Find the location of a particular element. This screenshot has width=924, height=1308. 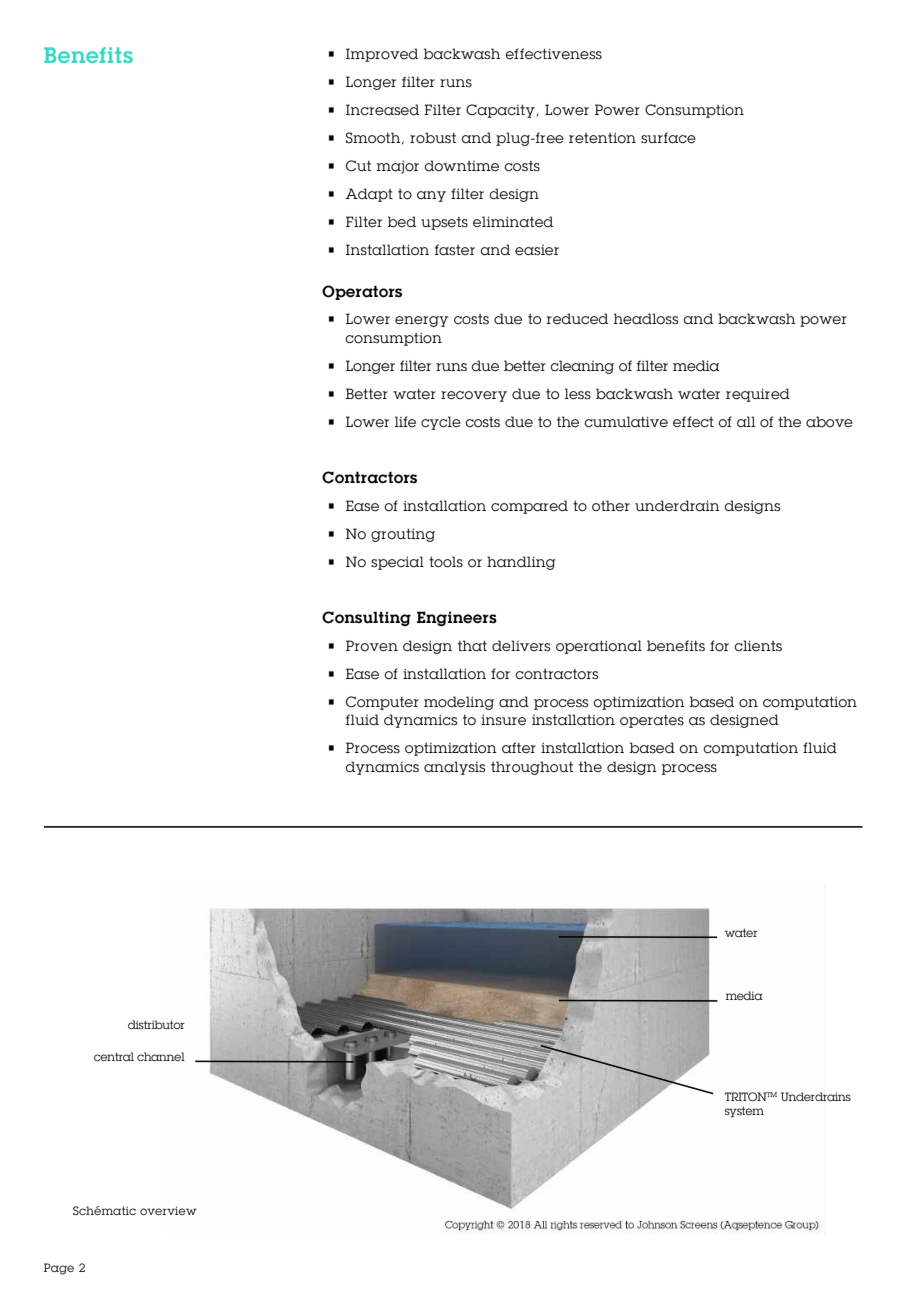

system is located at coordinates (744, 1112).
